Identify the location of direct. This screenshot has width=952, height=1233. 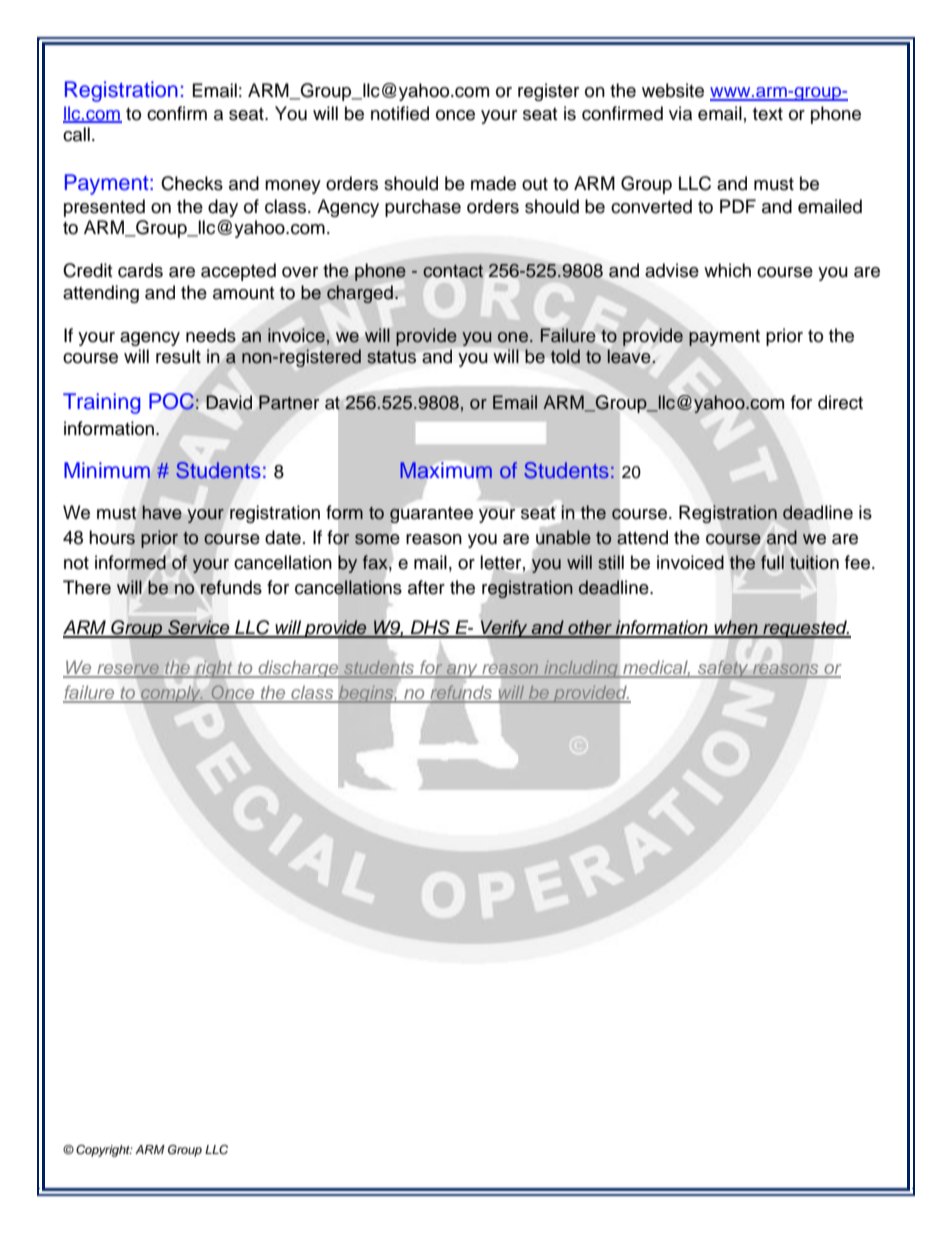
(840, 402).
